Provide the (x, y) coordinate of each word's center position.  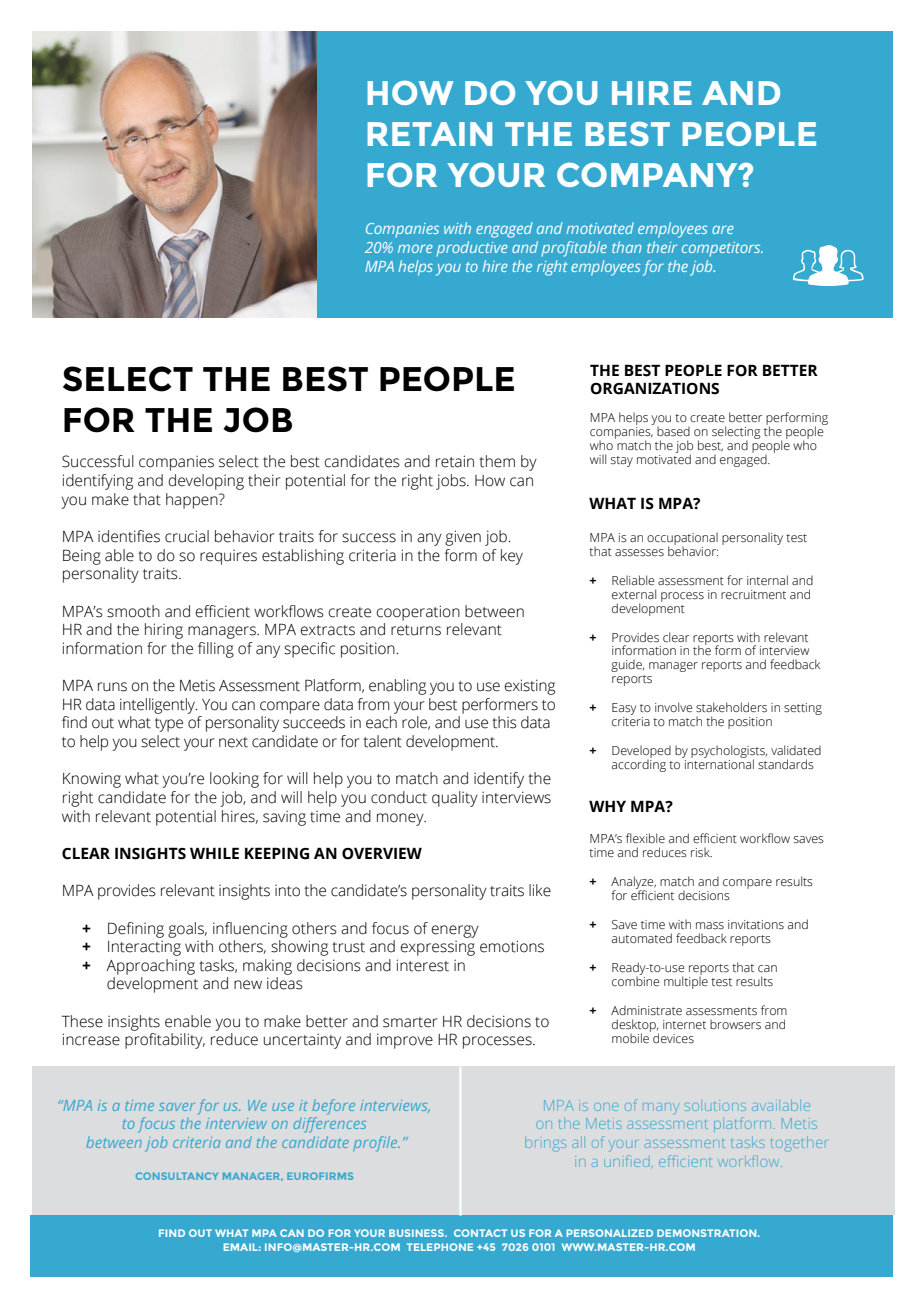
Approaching (150, 967)
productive (472, 249)
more (415, 248)
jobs (452, 482)
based (673, 431)
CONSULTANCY (177, 1176)
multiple (686, 981)
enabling (397, 687)
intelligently (159, 706)
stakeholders (731, 707)
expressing (438, 948)
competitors (722, 249)
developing (206, 482)
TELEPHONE (440, 1247)
